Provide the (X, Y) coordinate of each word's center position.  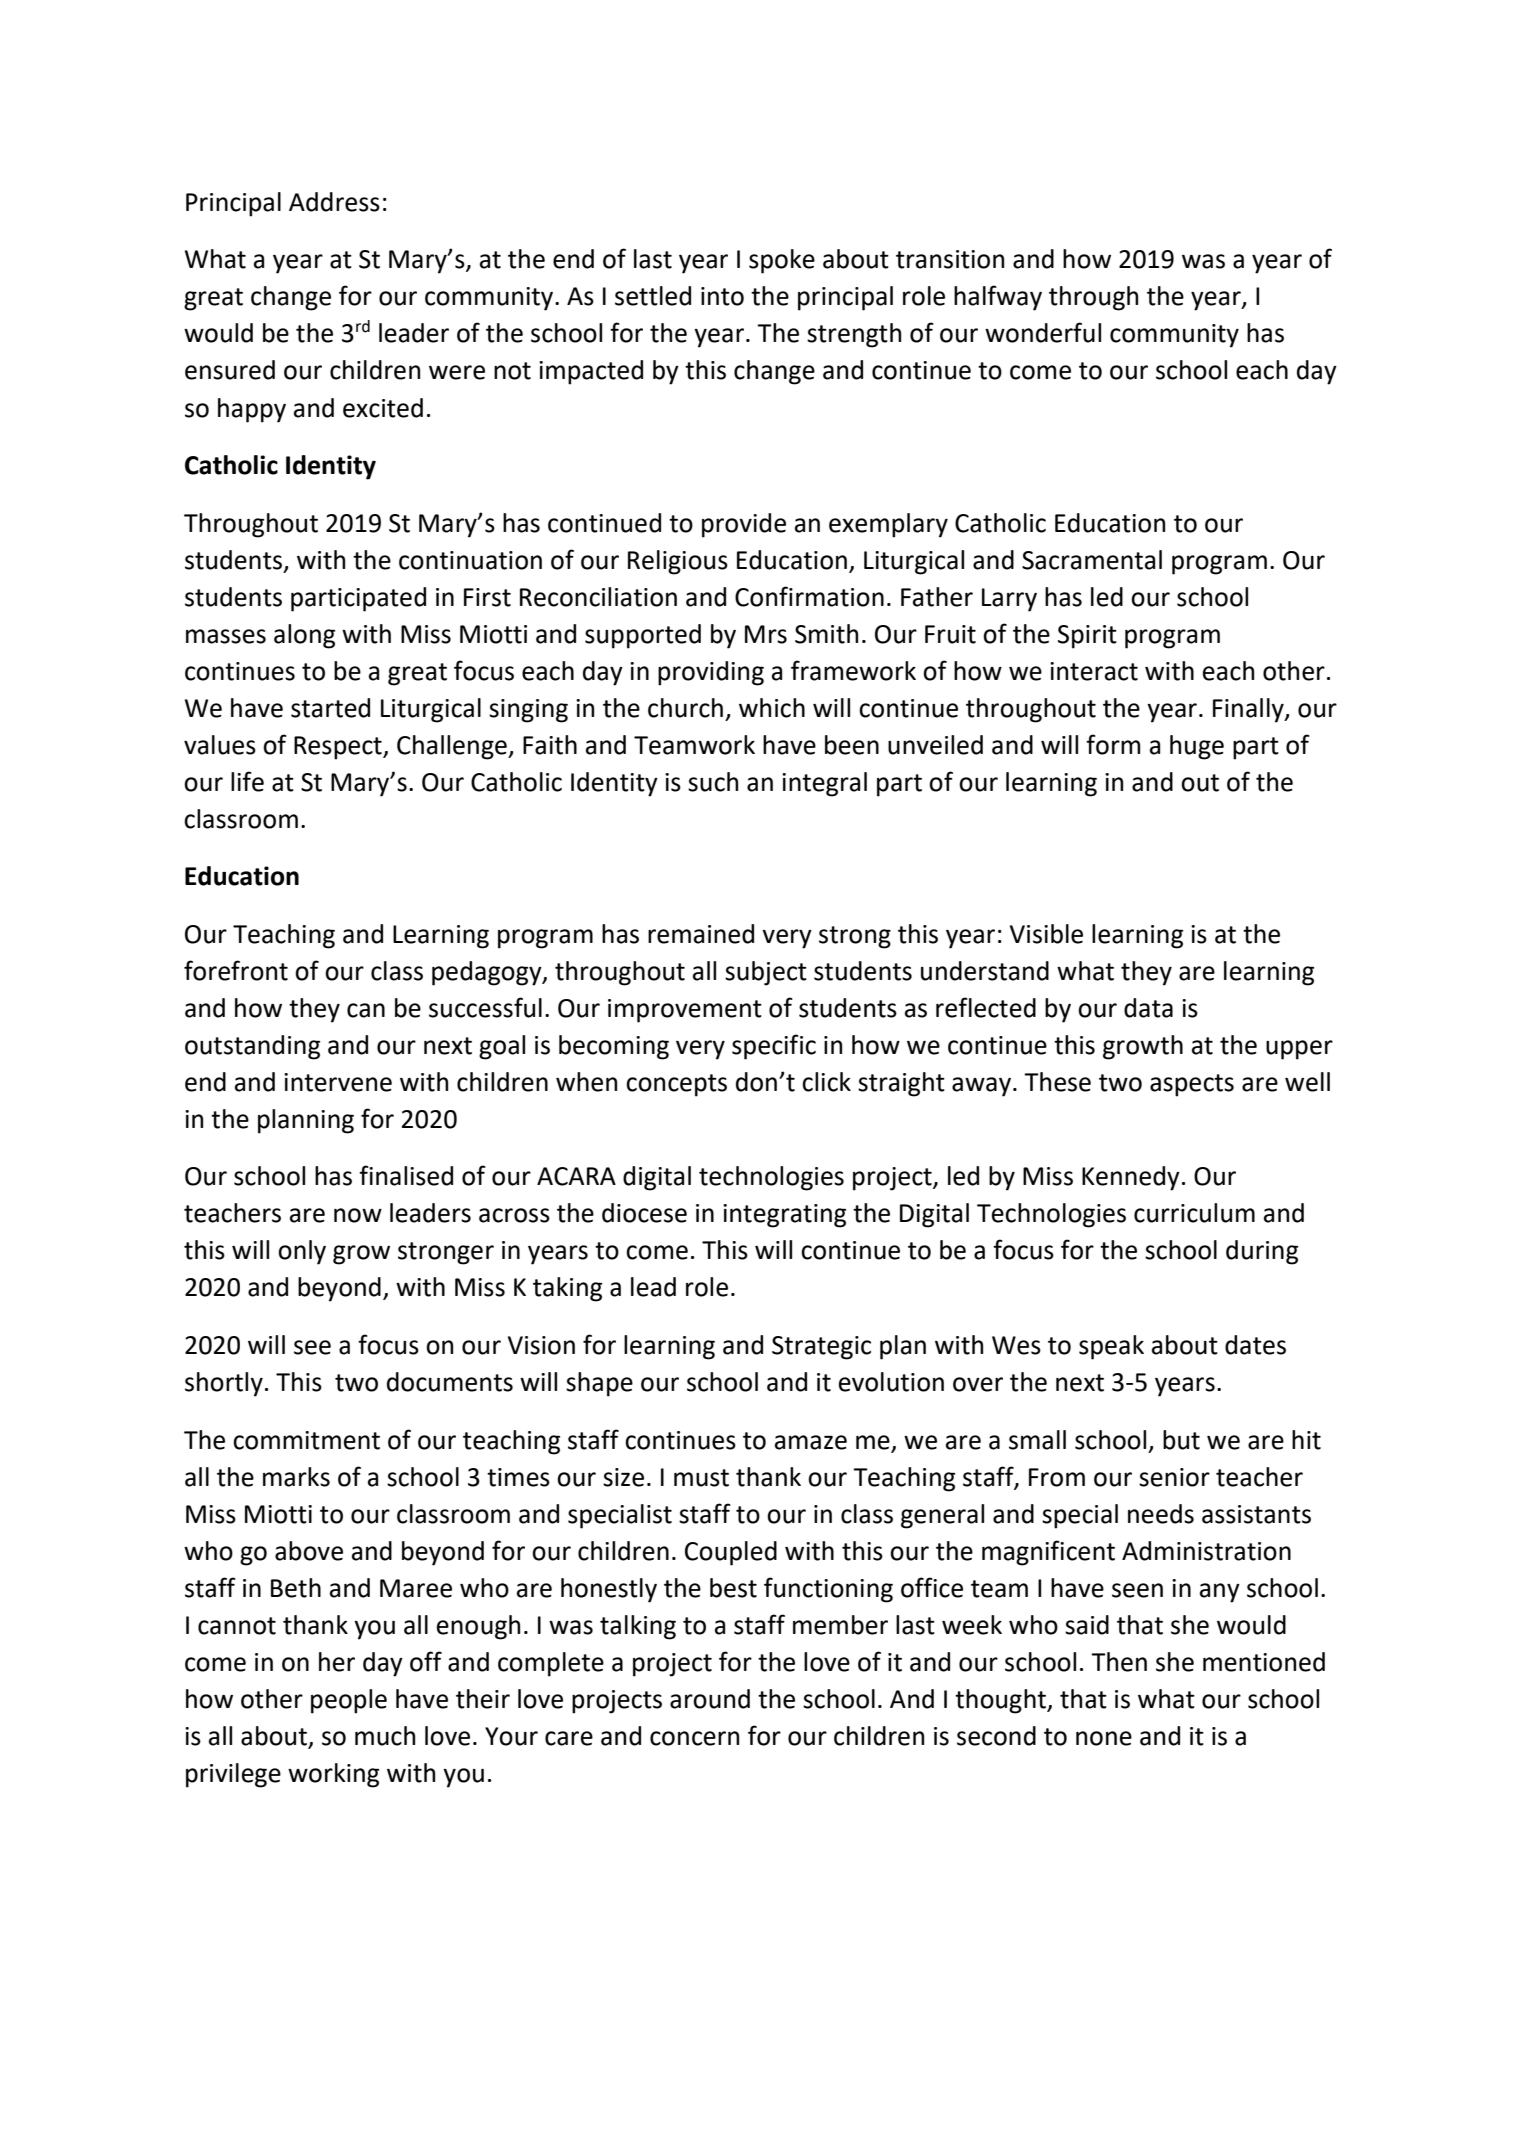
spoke (782, 261)
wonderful (1043, 332)
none (1104, 1738)
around (710, 1699)
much (385, 1736)
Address (334, 202)
